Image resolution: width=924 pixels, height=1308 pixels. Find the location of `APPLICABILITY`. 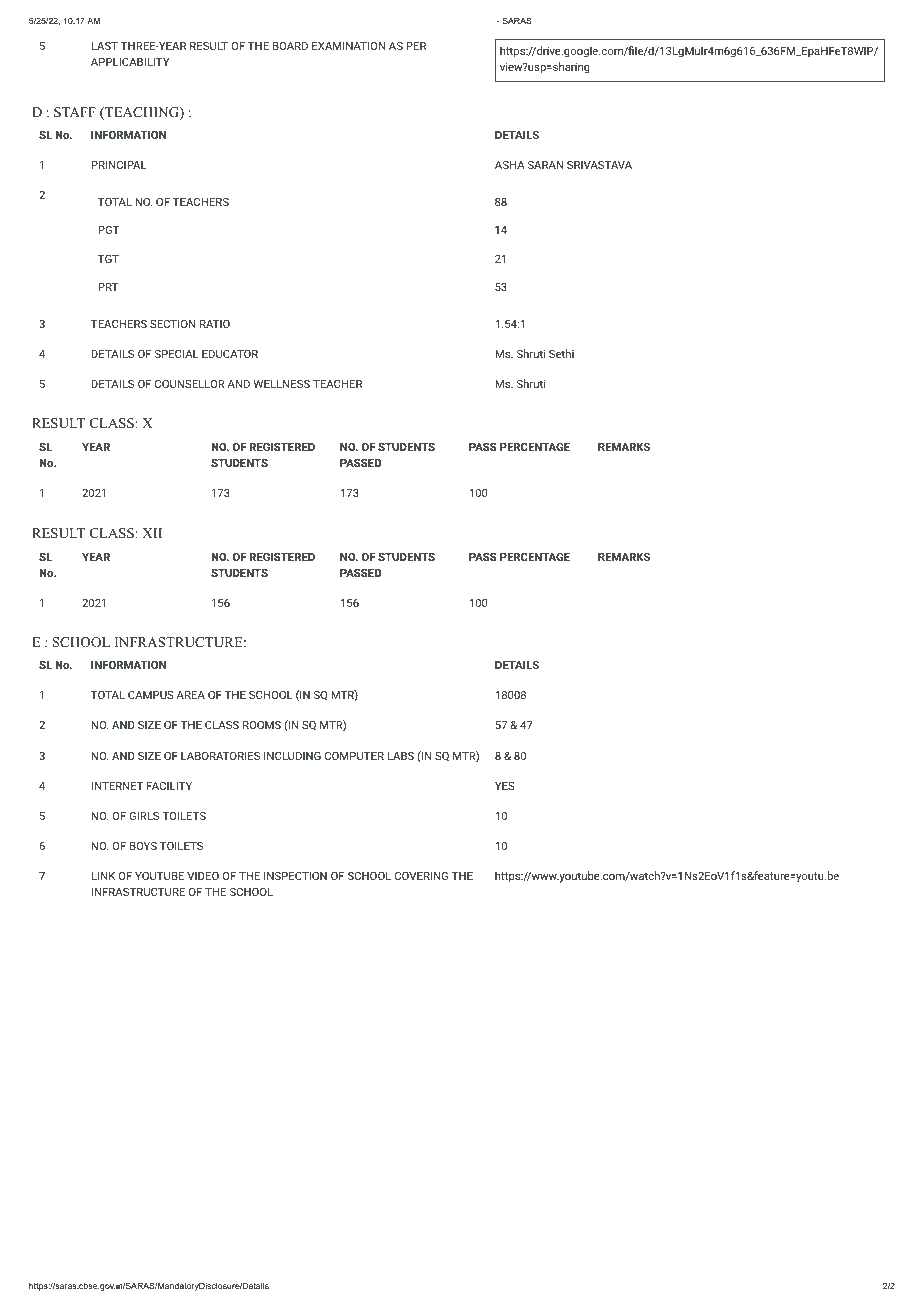

APPLICABILITY is located at coordinates (130, 62).
